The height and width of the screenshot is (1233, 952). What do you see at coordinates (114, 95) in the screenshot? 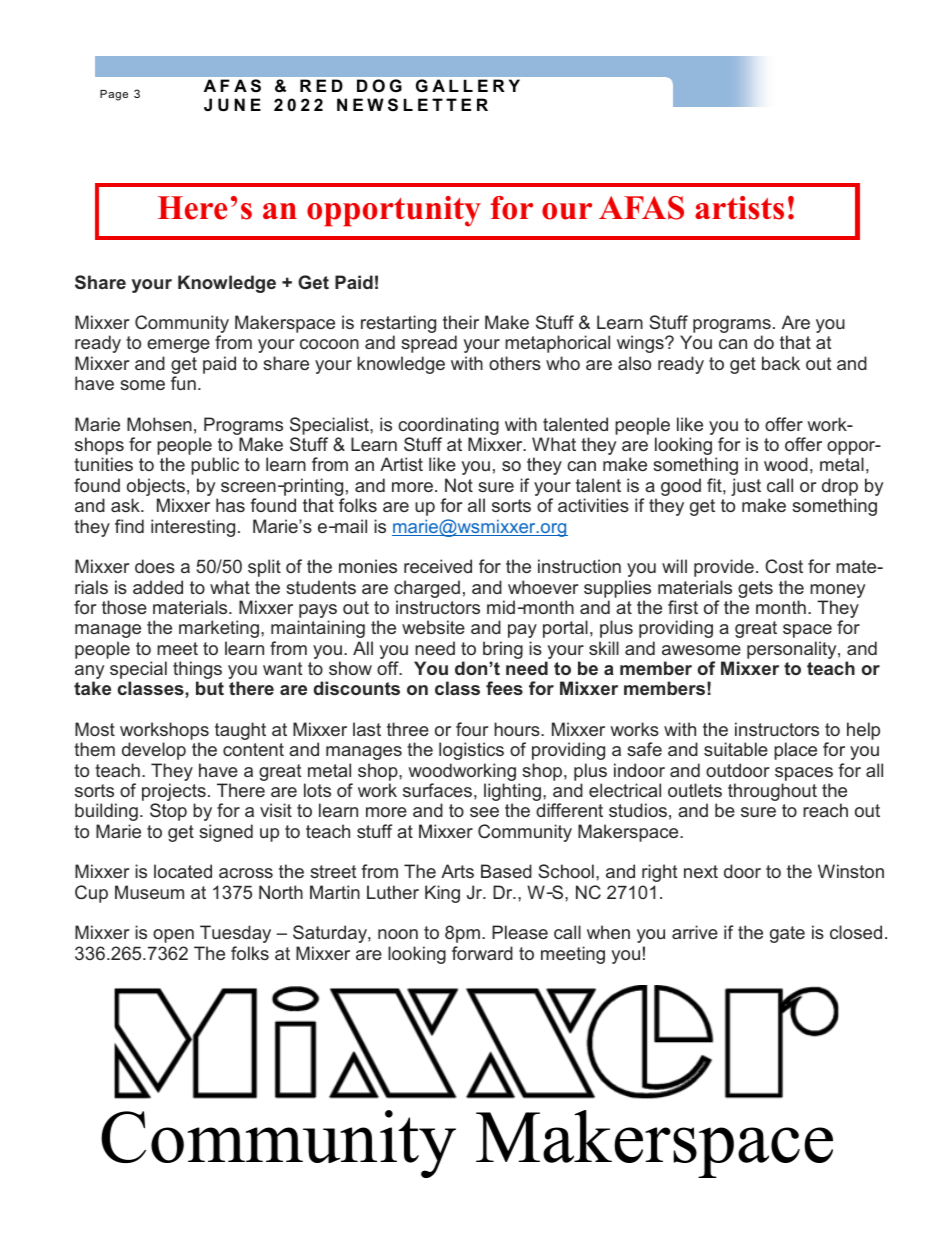
I see `Page` at bounding box center [114, 95].
